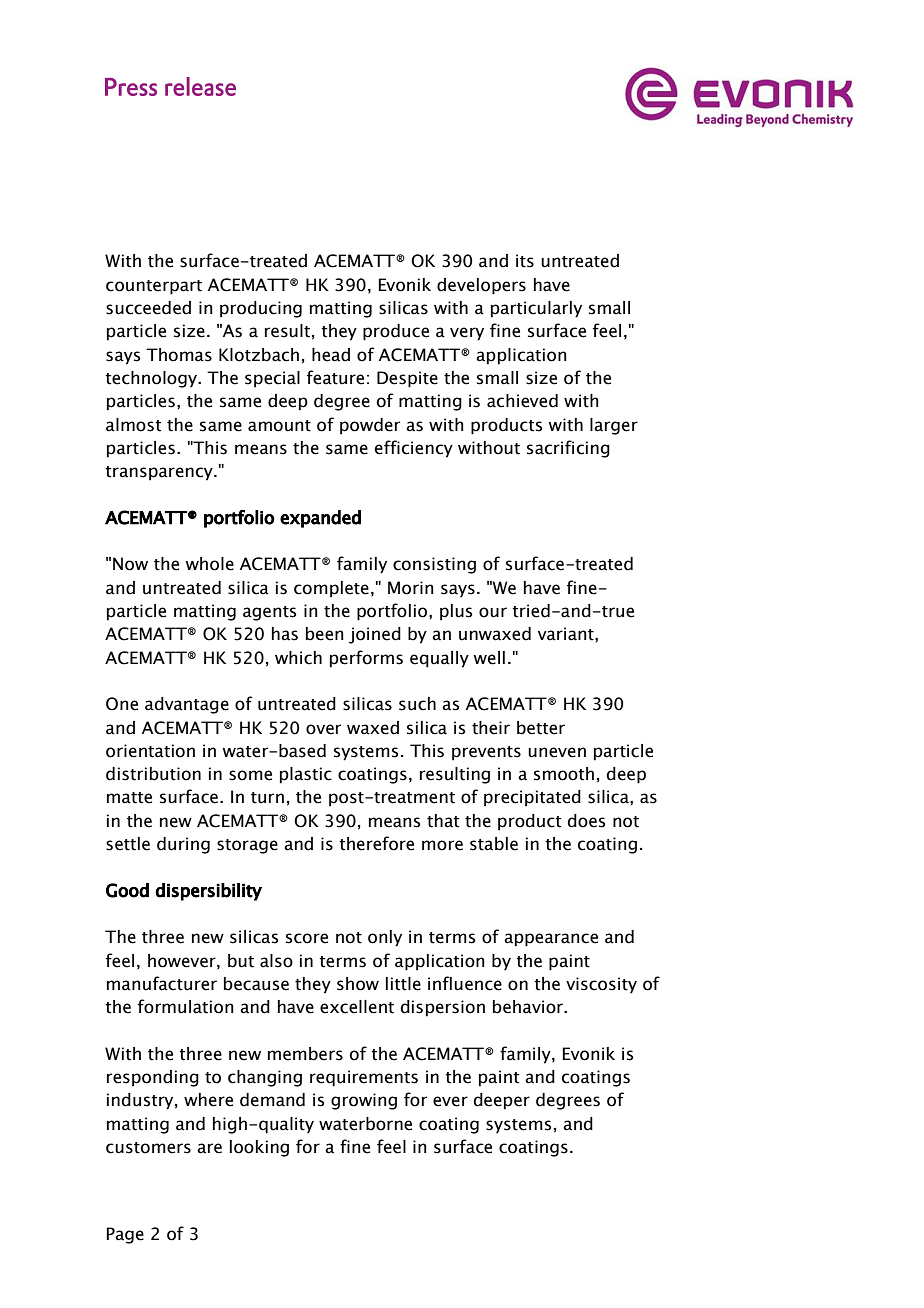  What do you see at coordinates (125, 1235) in the screenshot?
I see `Page` at bounding box center [125, 1235].
